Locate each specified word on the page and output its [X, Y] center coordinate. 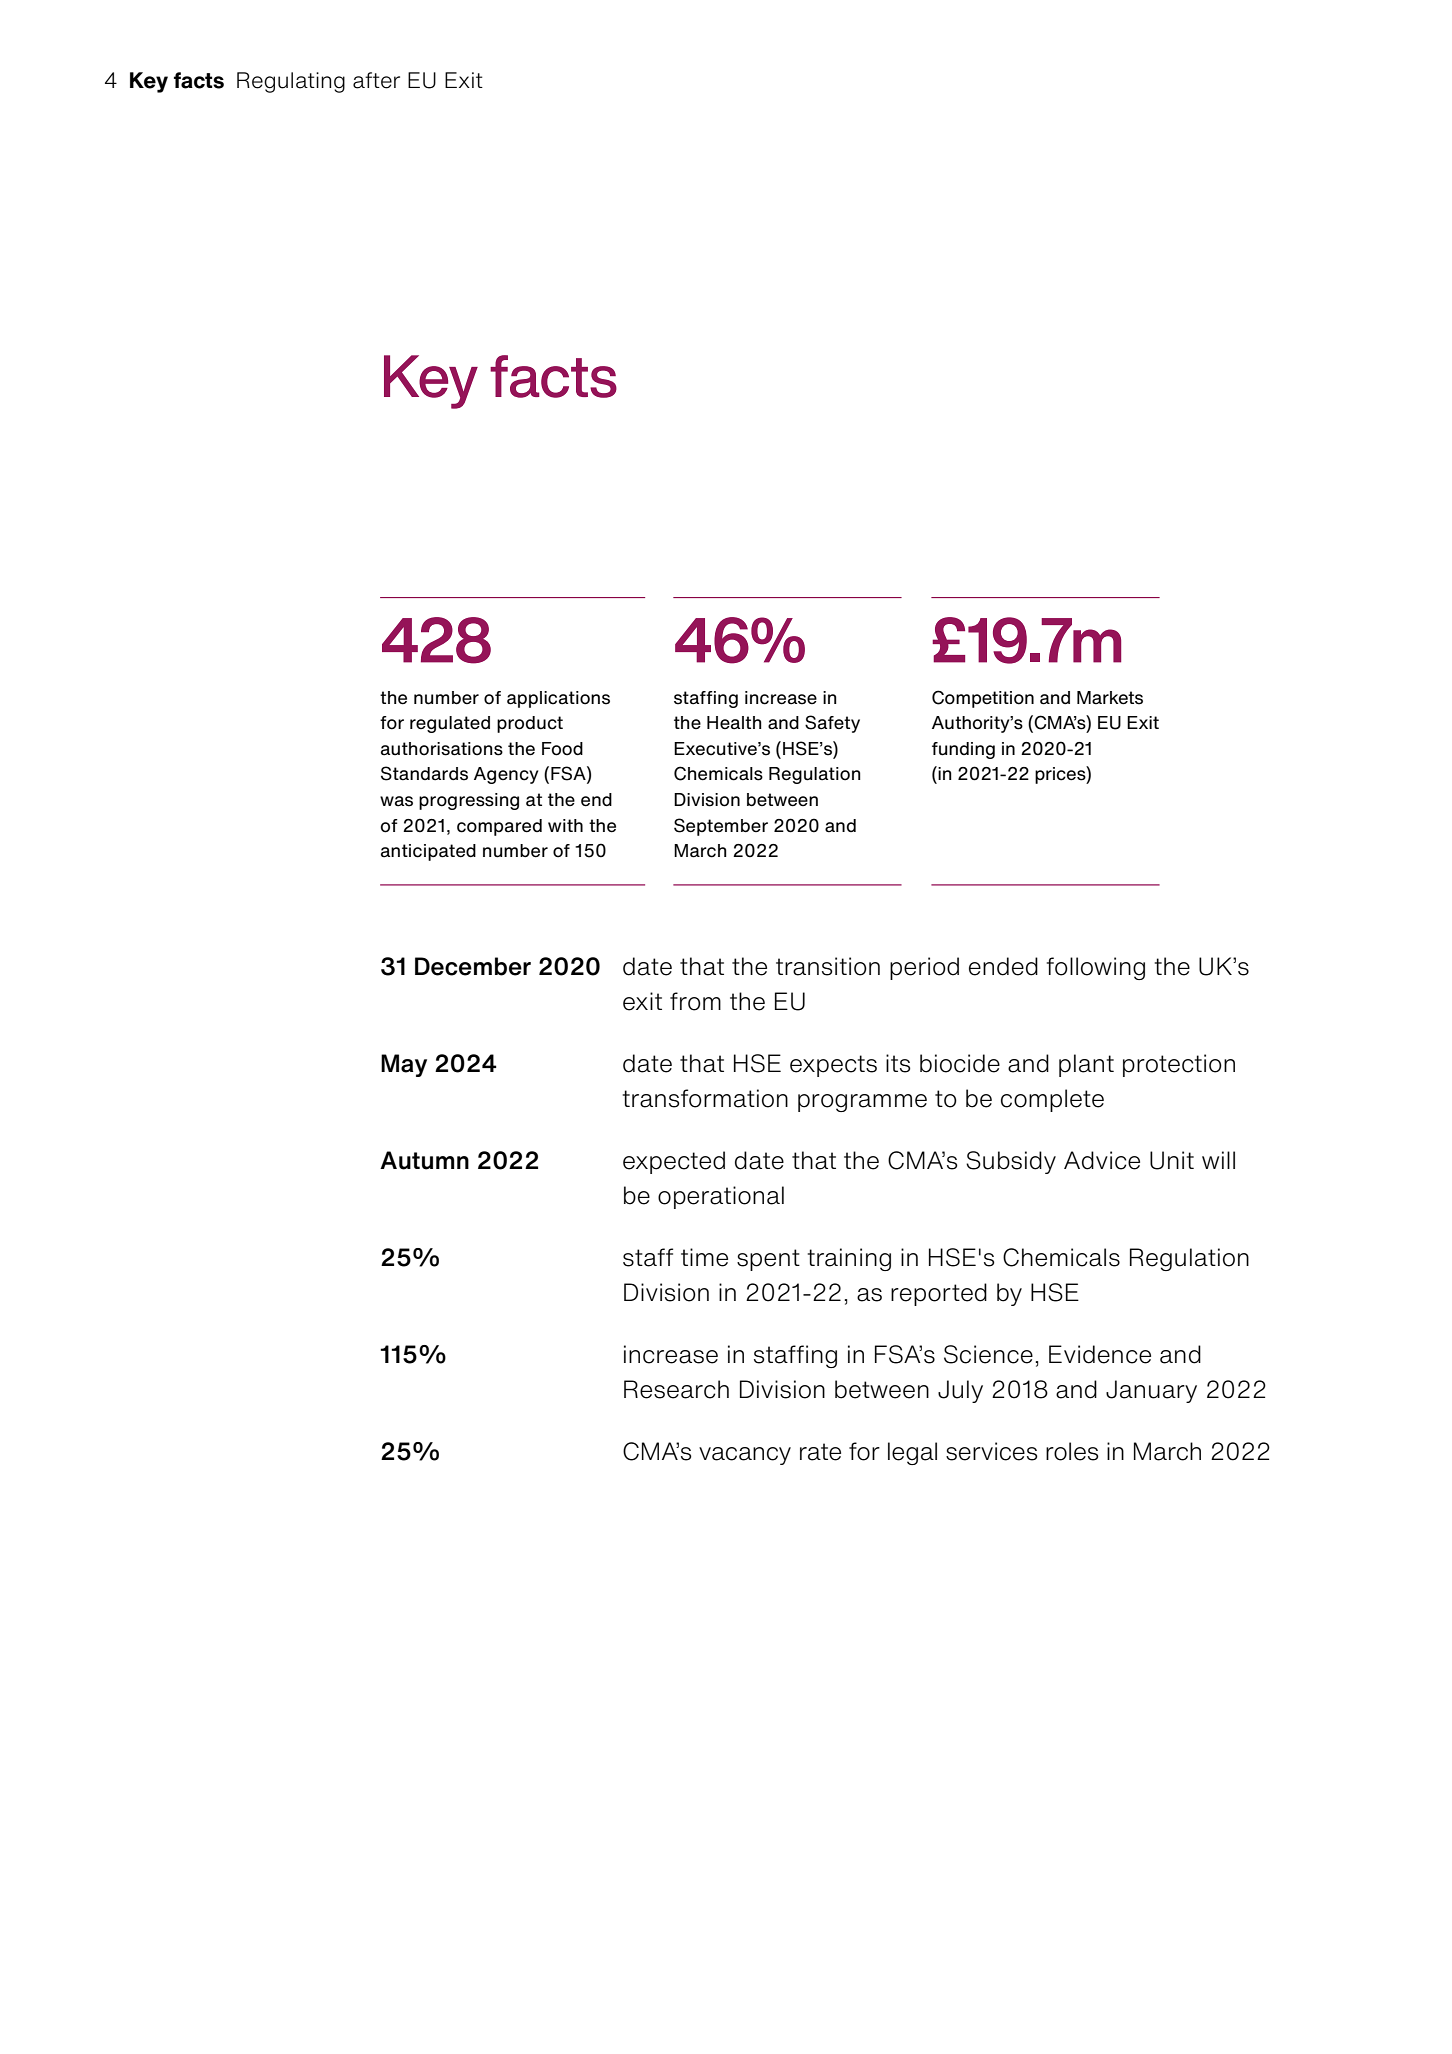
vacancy [745, 1456]
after [376, 80]
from [695, 1001]
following [1096, 968]
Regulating [291, 82]
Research [676, 1389]
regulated [450, 724]
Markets [1110, 698]
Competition [983, 699]
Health [734, 723]
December [473, 966]
